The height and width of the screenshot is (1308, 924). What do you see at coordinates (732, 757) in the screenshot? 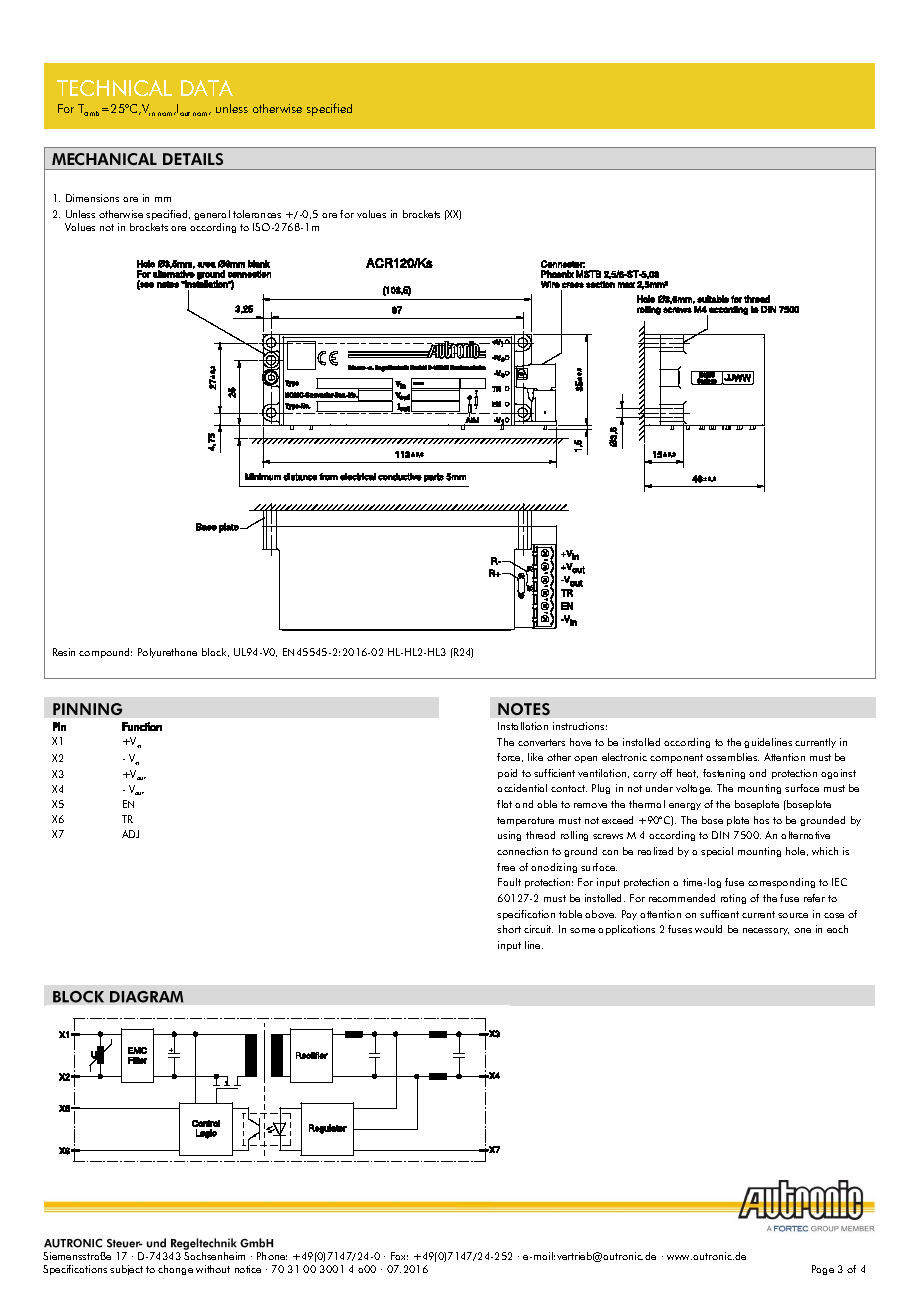
I see `assemblies` at bounding box center [732, 757].
